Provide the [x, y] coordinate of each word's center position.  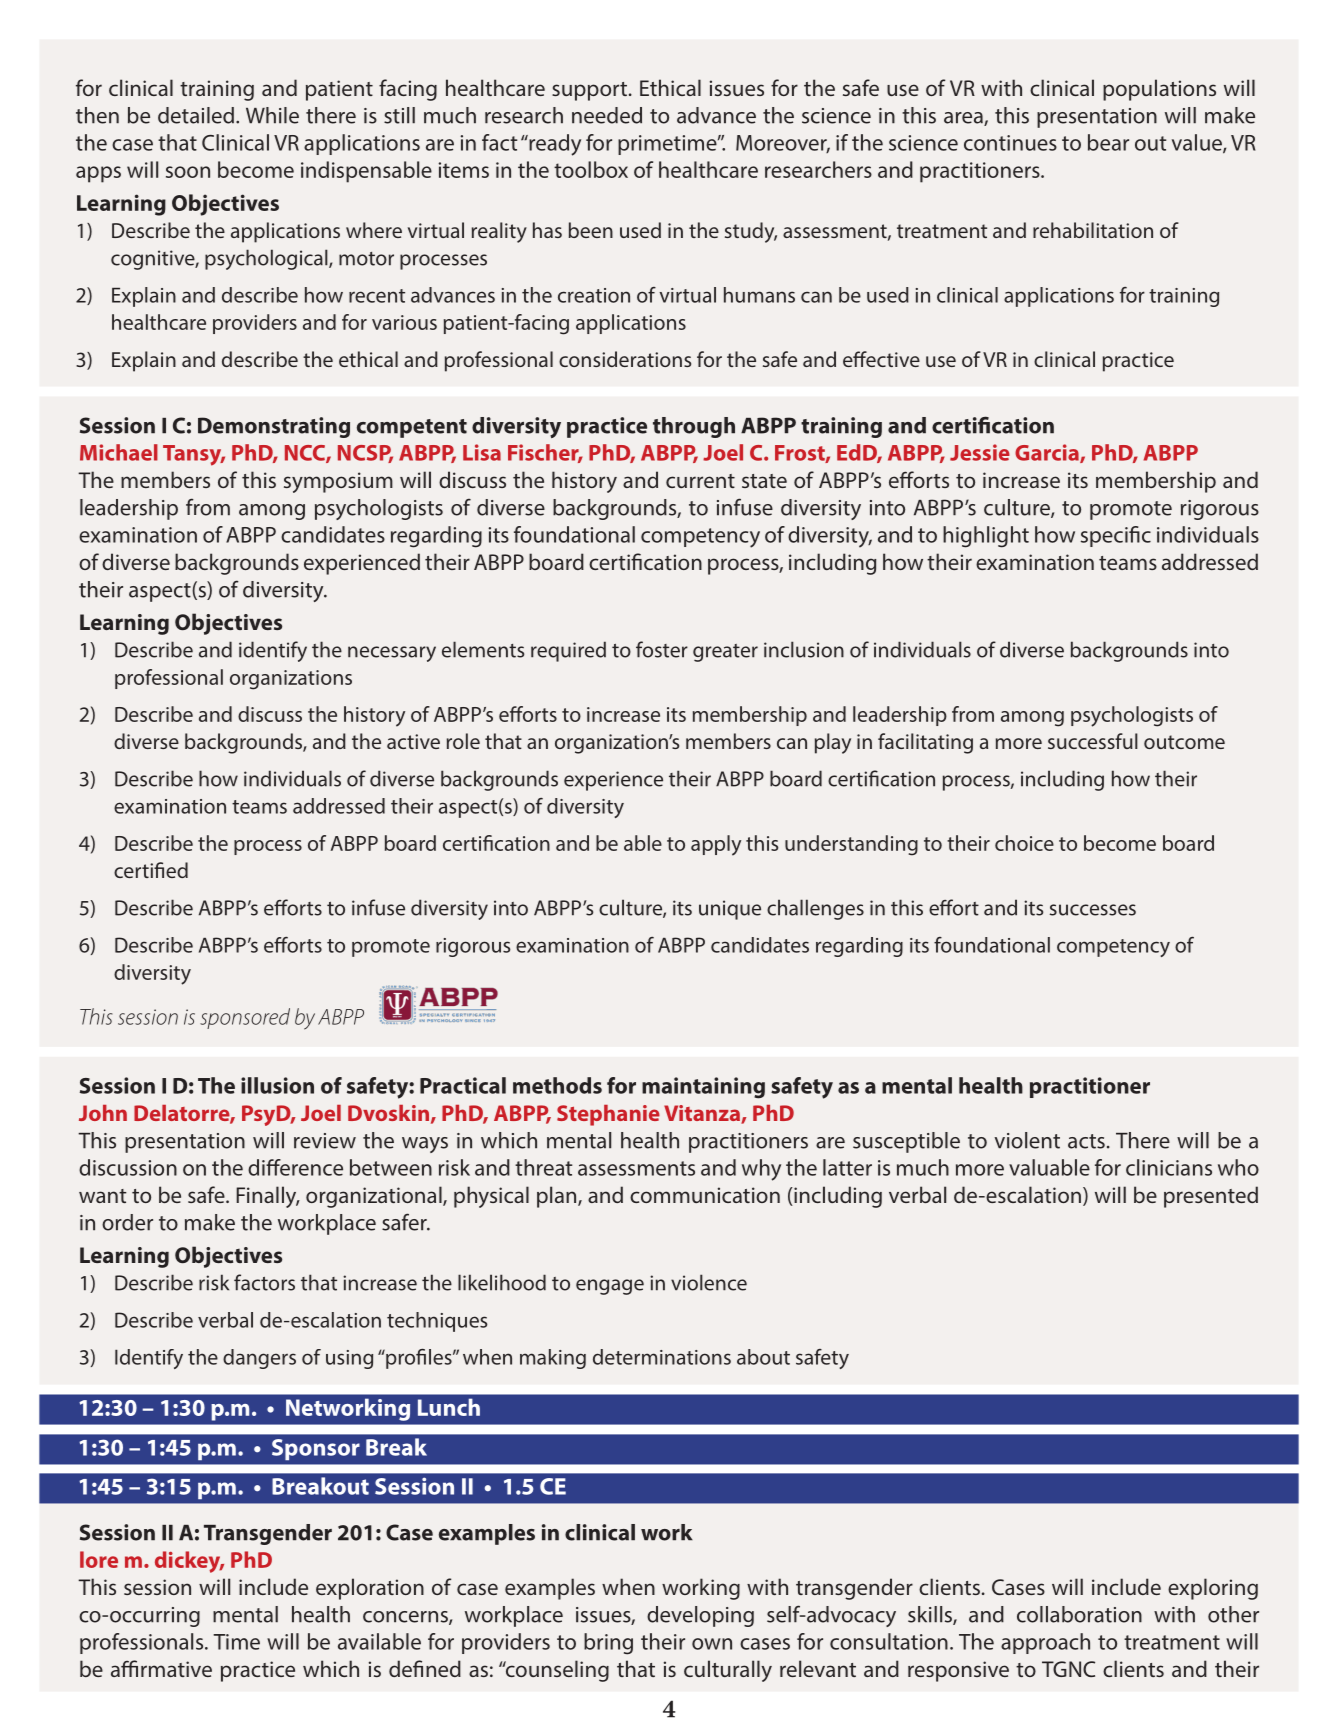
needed [607, 115]
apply [716, 845]
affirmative [161, 1668]
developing [700, 1616]
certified [151, 870]
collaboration [1079, 1614]
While [272, 115]
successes [1093, 910]
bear [1108, 142]
